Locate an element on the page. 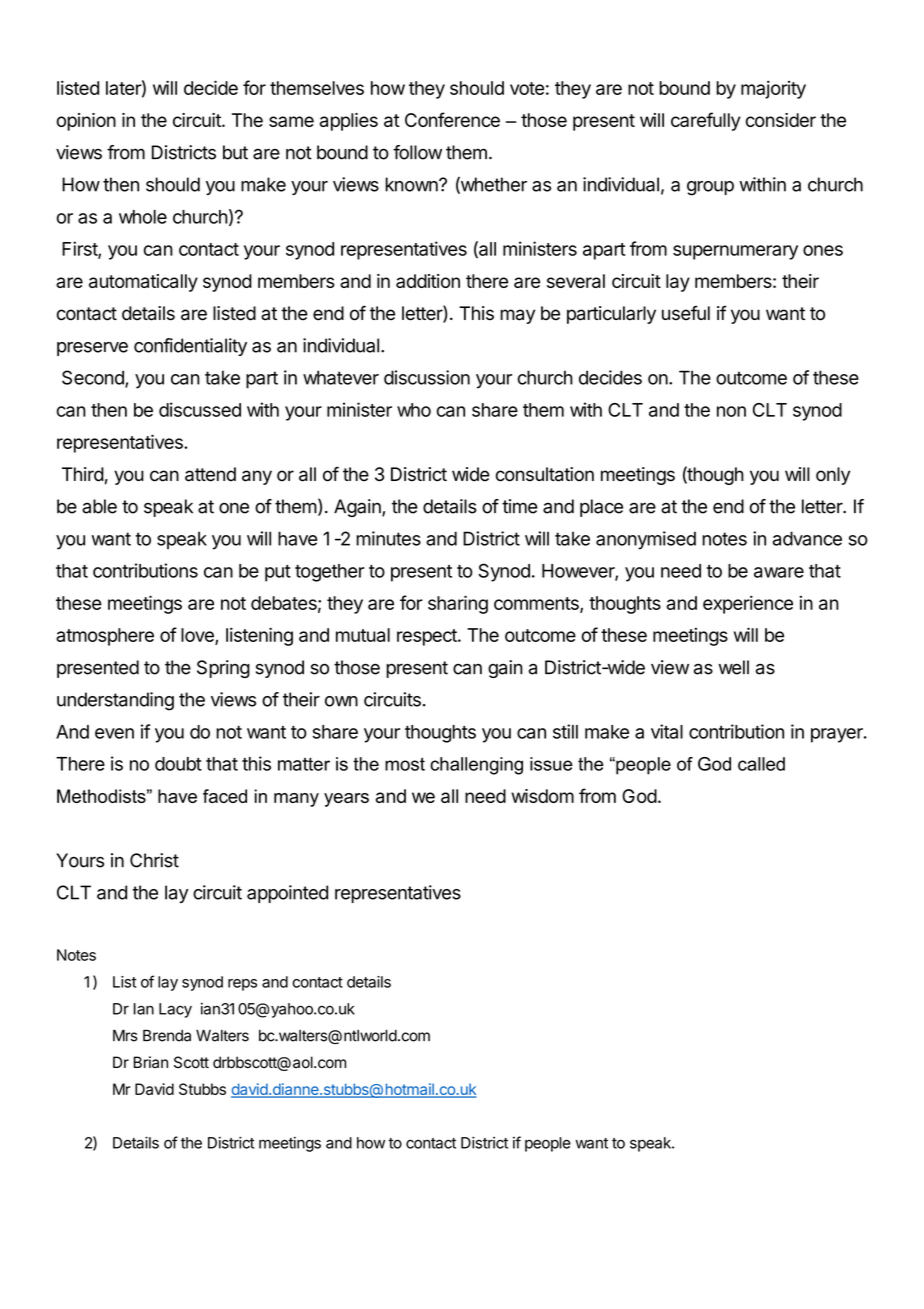  reps is located at coordinates (242, 985).
